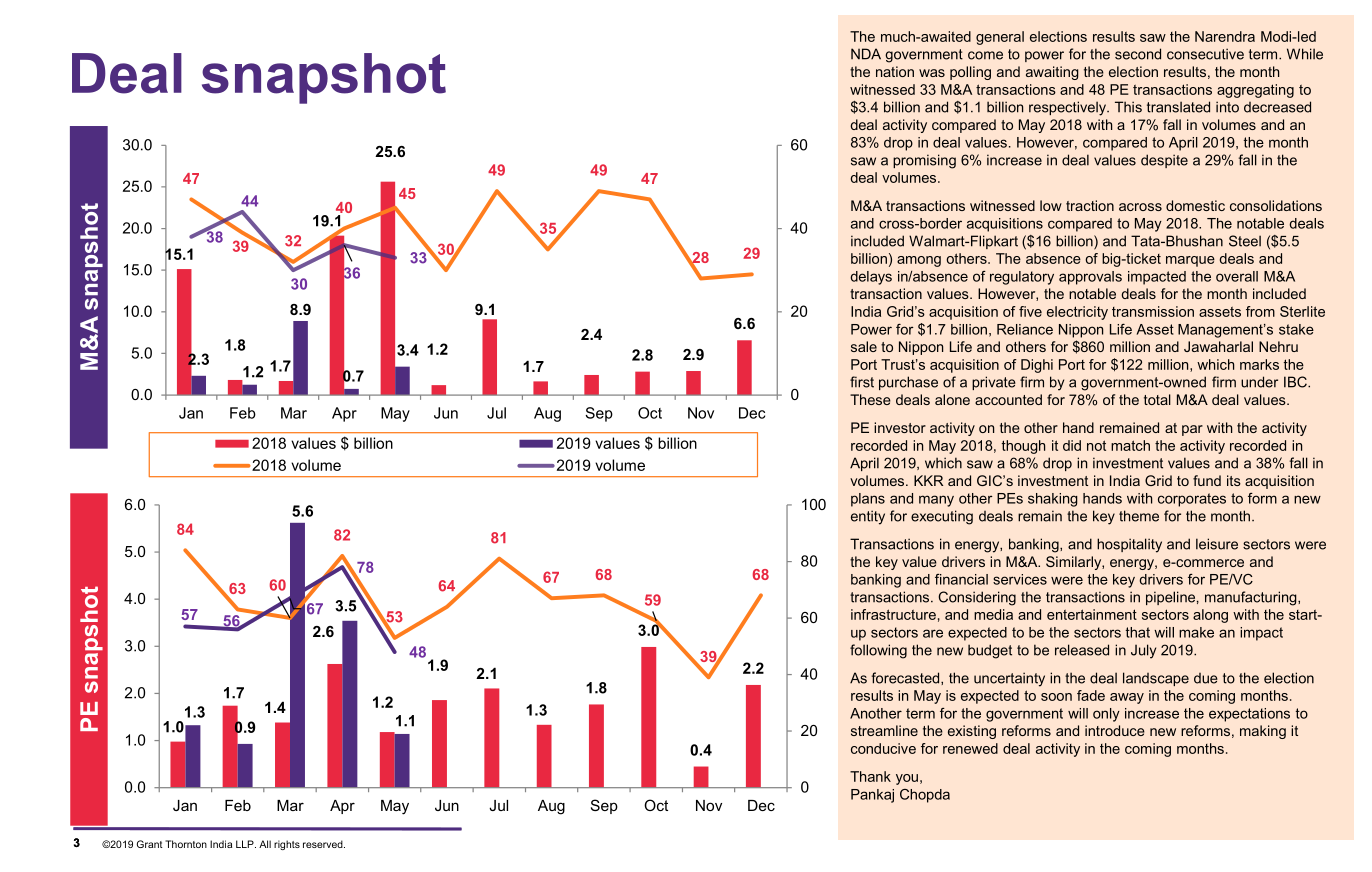 This page has width=1372, height=872. Describe the element at coordinates (287, 845) in the page. I see `rights` at that location.
